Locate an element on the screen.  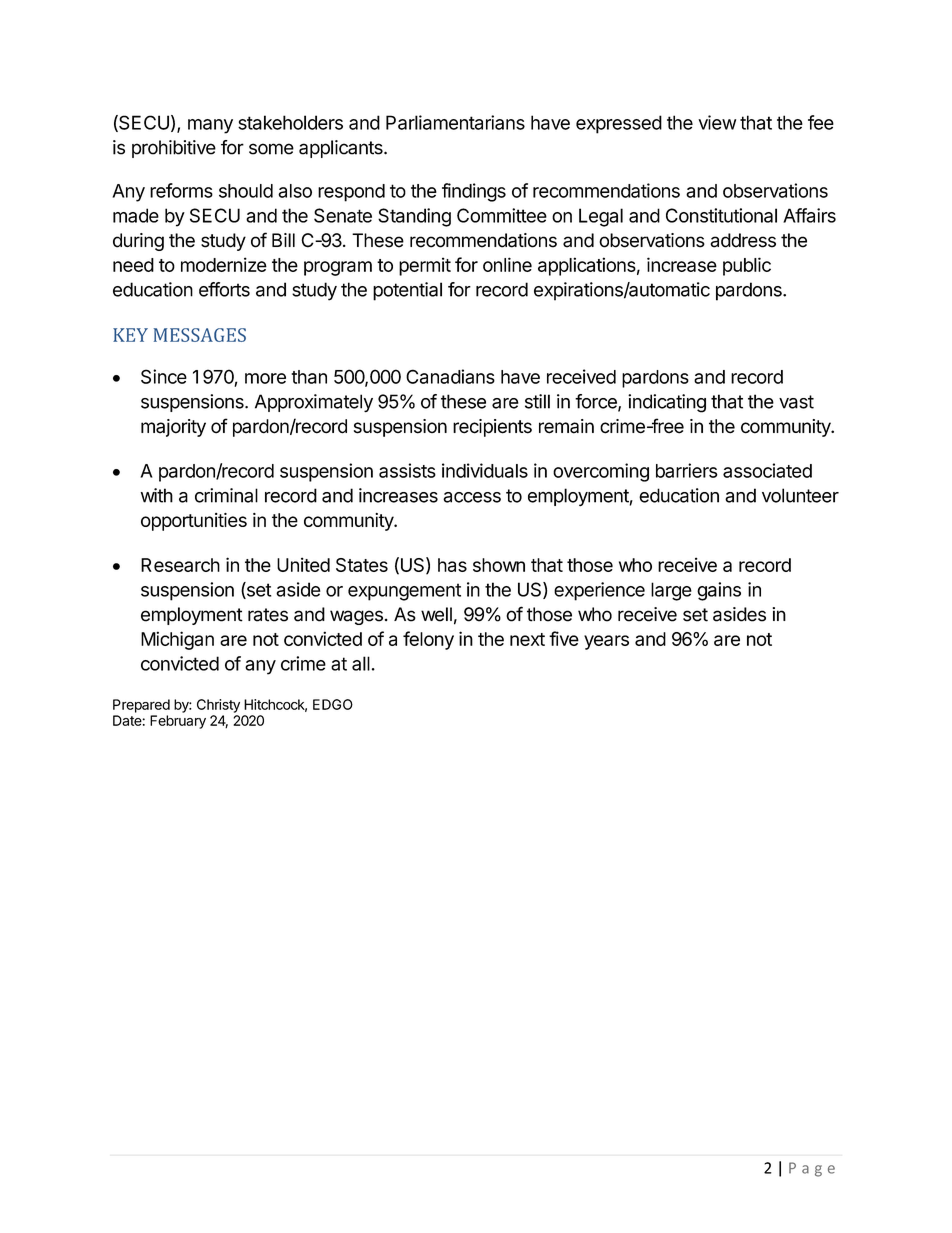
Parliamentarians is located at coordinates (455, 122).
